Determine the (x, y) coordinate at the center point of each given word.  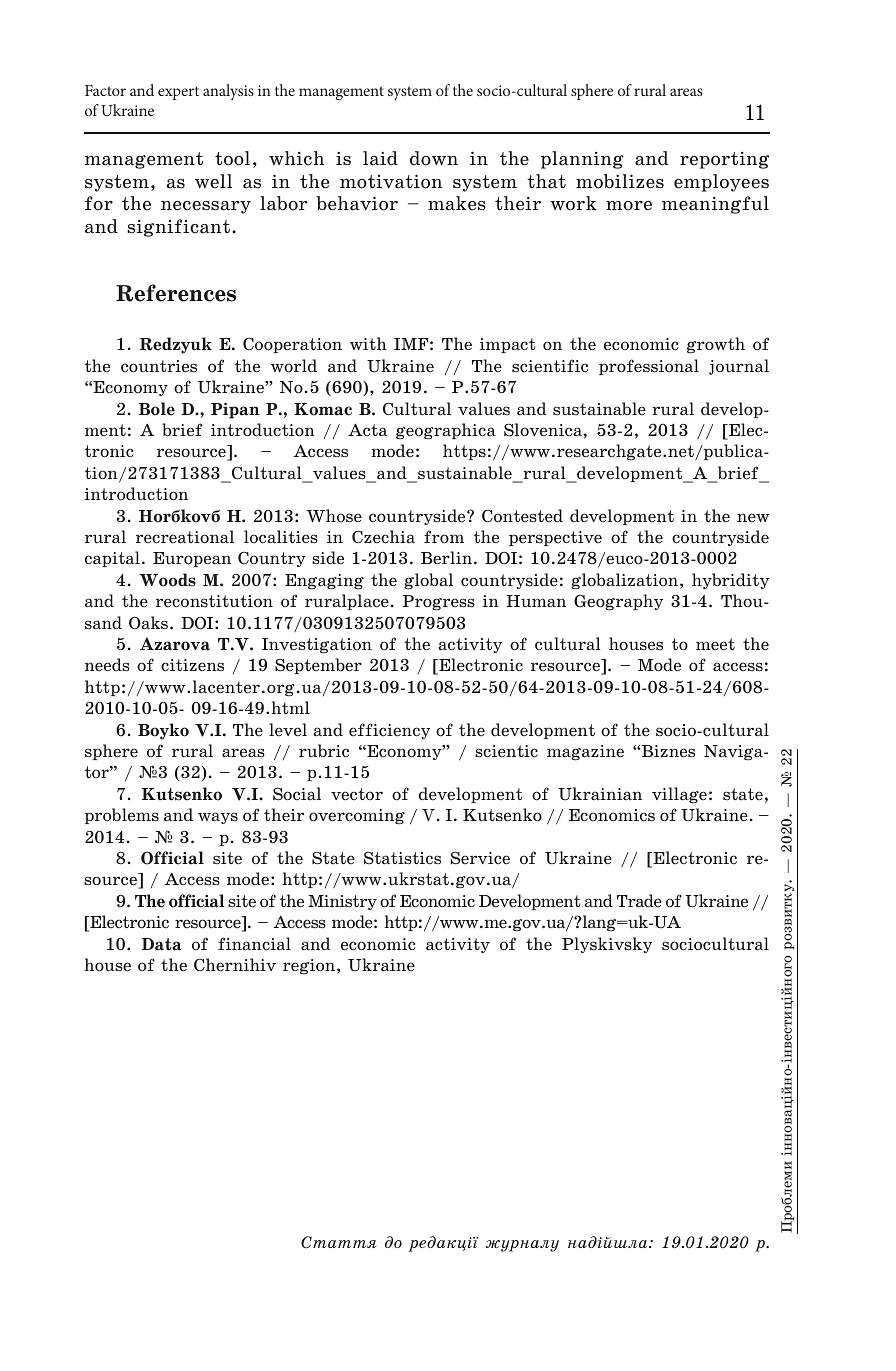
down (434, 158)
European (192, 559)
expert (178, 93)
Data (162, 944)
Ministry (342, 902)
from (444, 537)
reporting (724, 160)
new (753, 517)
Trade (639, 901)
